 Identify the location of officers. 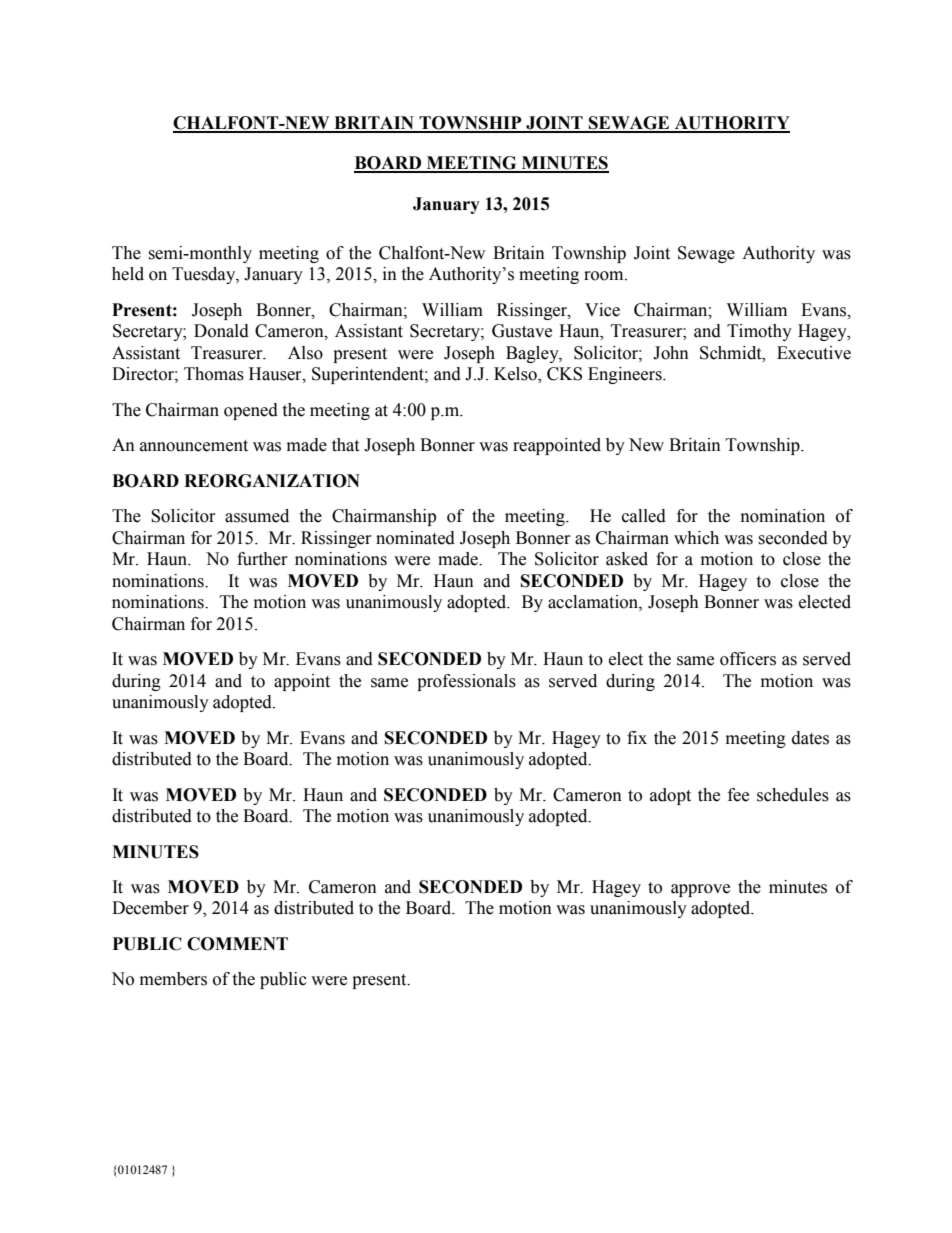
(748, 659).
